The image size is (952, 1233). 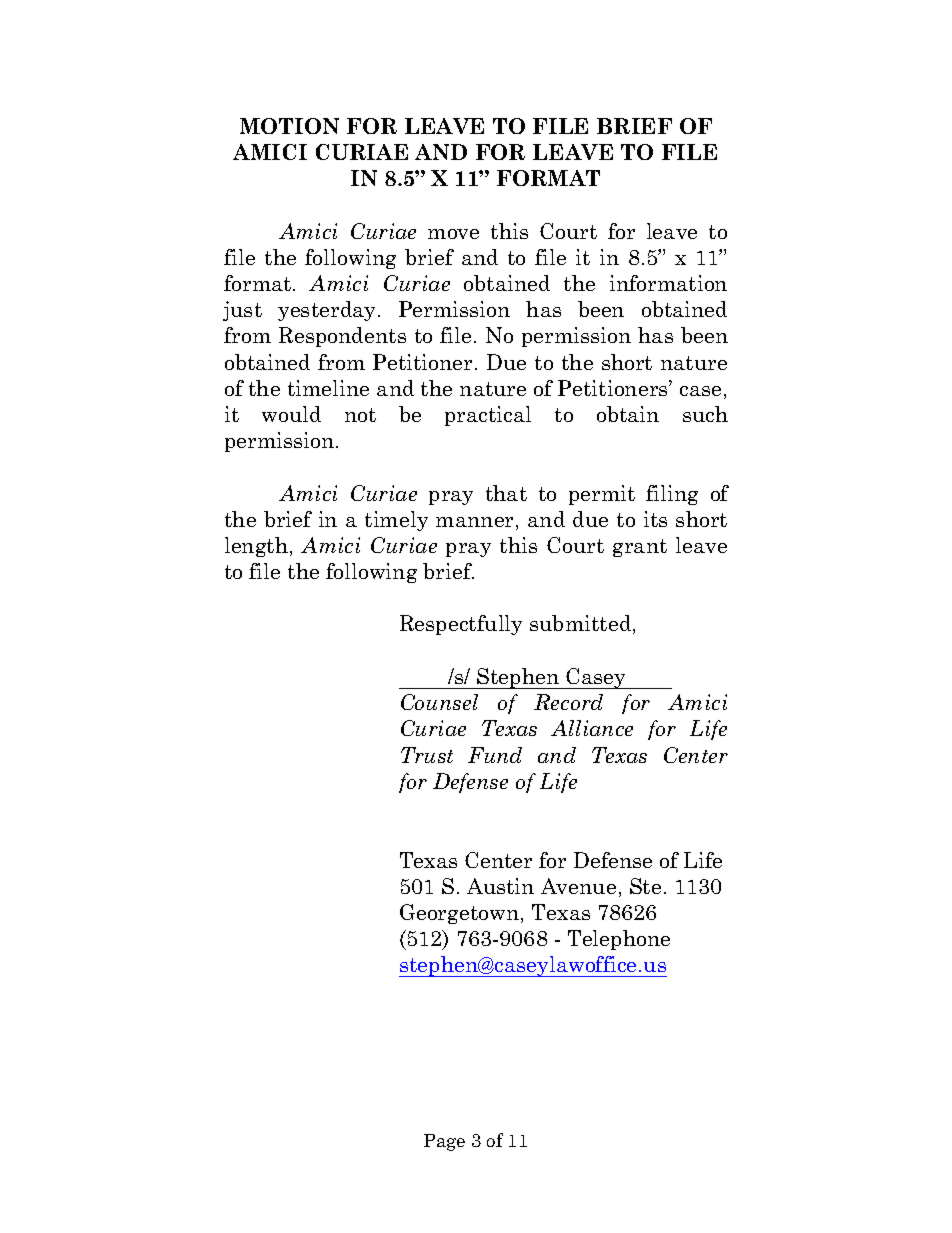 I want to click on MOTION, so click(x=289, y=126).
